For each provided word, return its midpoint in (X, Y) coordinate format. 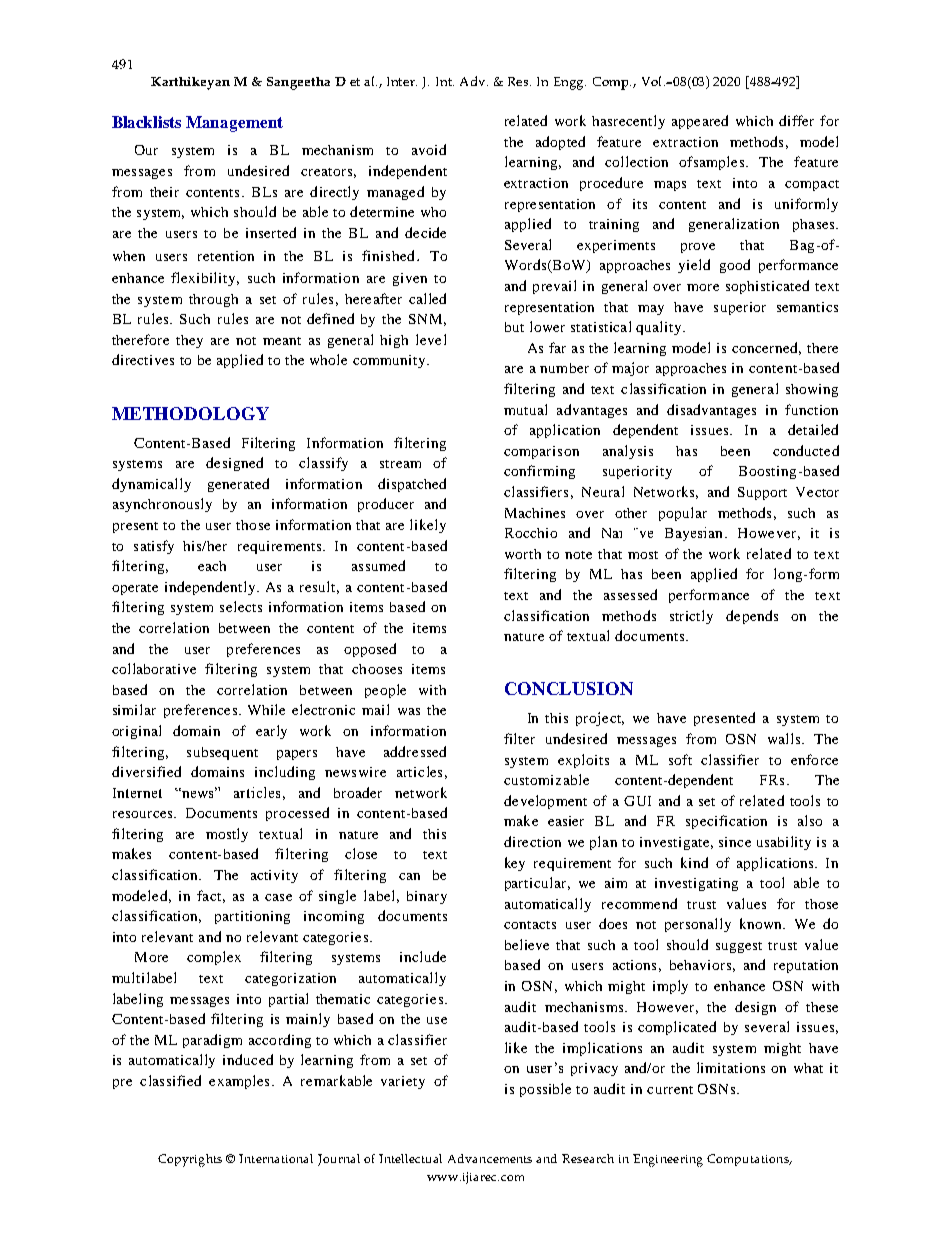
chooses (377, 669)
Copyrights (190, 1160)
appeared (700, 122)
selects (241, 606)
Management (234, 124)
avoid (429, 149)
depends (752, 617)
